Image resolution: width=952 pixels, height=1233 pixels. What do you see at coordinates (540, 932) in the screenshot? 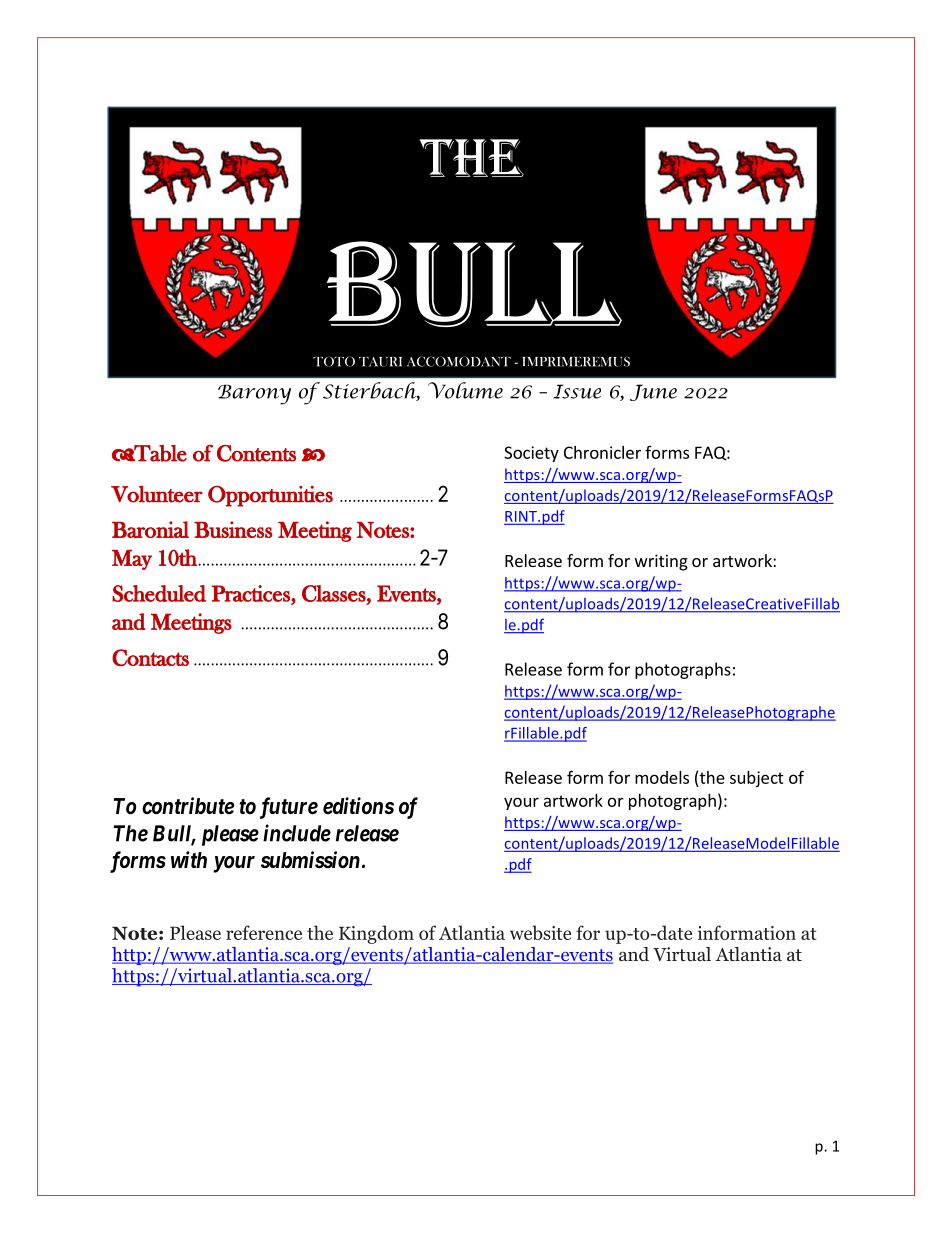
I see `website` at bounding box center [540, 932].
